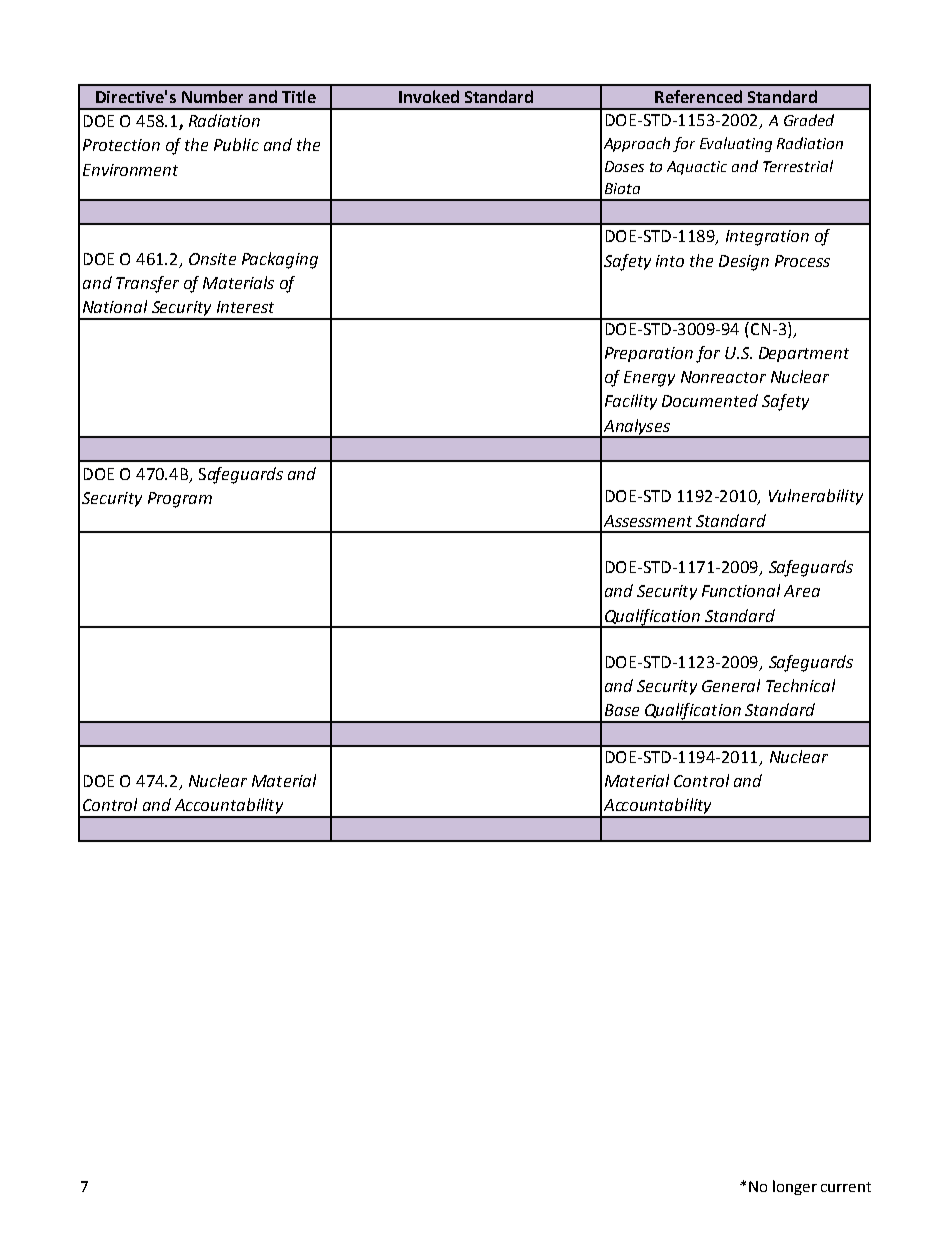  Describe the element at coordinates (736, 144) in the screenshot. I see `Evaluating` at that location.
